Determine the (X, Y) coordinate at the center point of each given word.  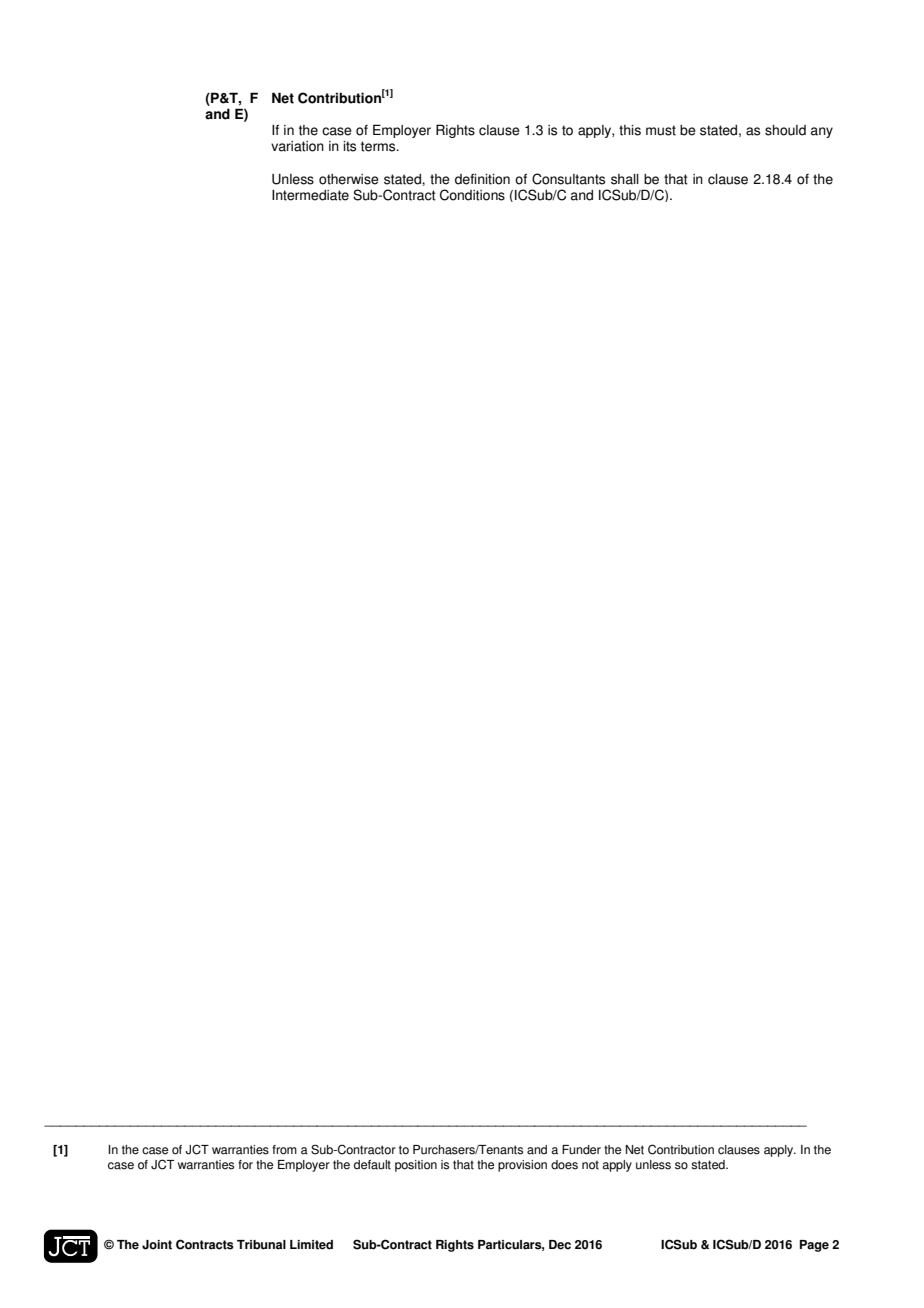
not (590, 1165)
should (785, 130)
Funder (581, 1150)
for (245, 1165)
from (284, 1150)
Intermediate (310, 195)
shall (625, 179)
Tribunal (261, 1245)
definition (482, 179)
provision (522, 1166)
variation (297, 146)
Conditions (472, 195)
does (564, 1165)
